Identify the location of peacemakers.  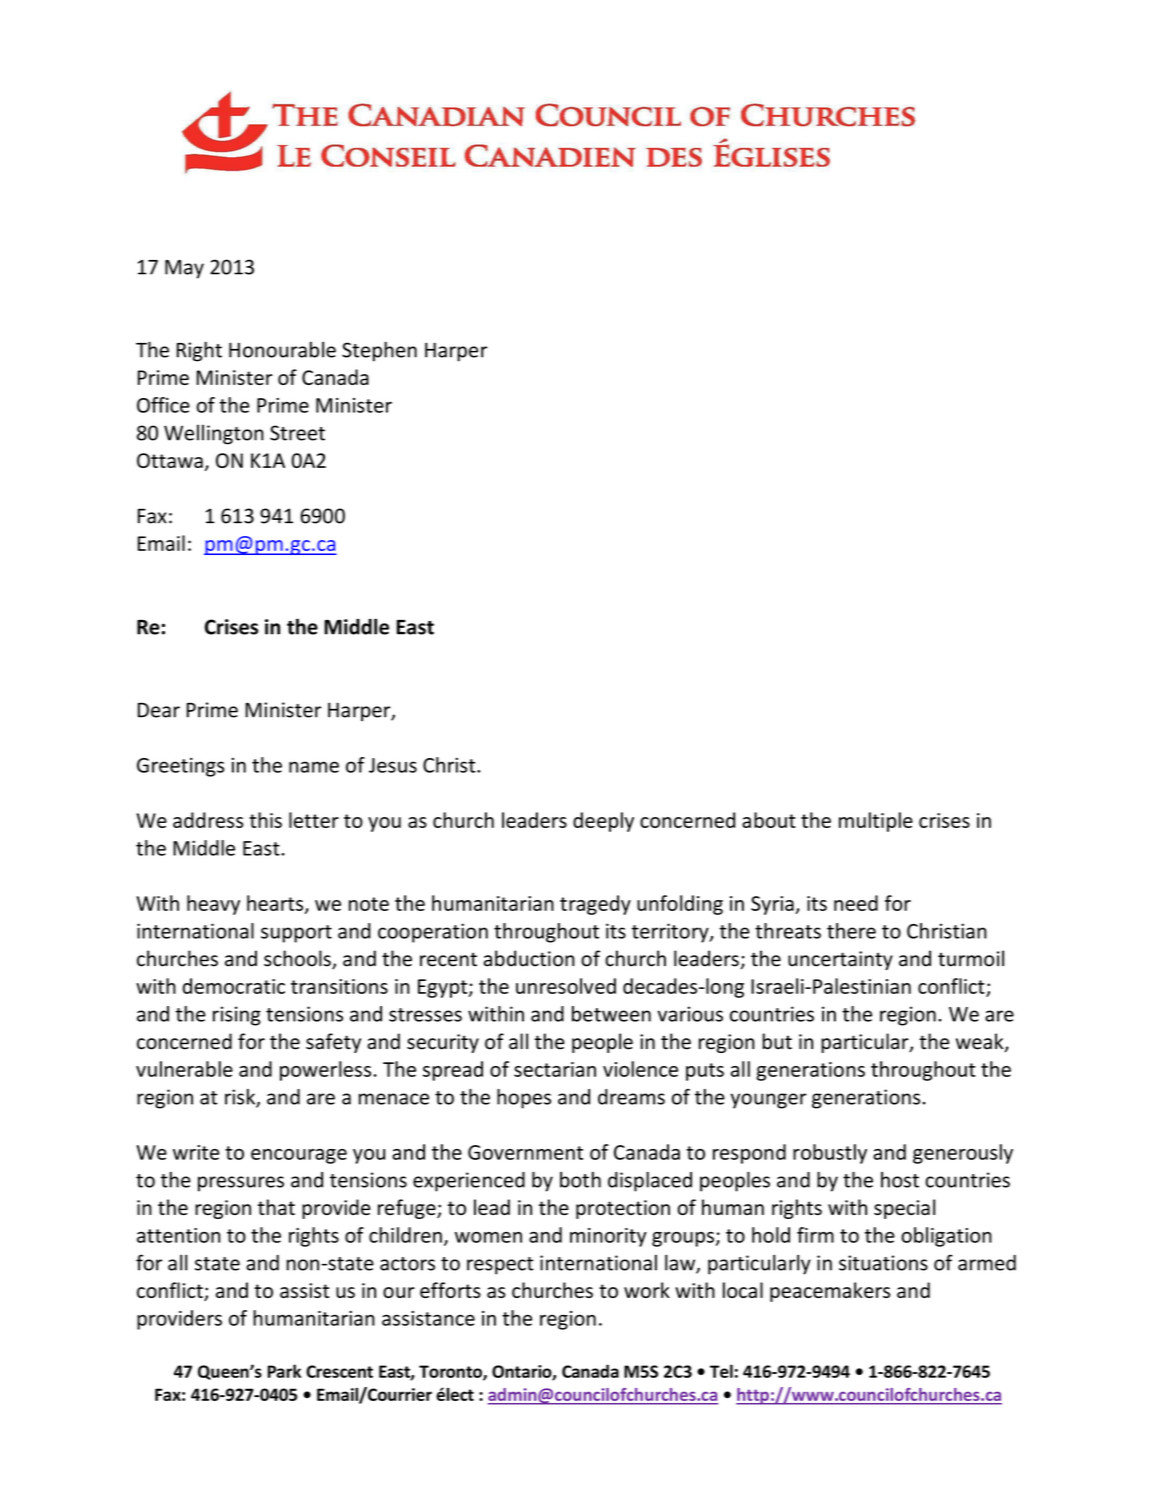
(830, 1292).
